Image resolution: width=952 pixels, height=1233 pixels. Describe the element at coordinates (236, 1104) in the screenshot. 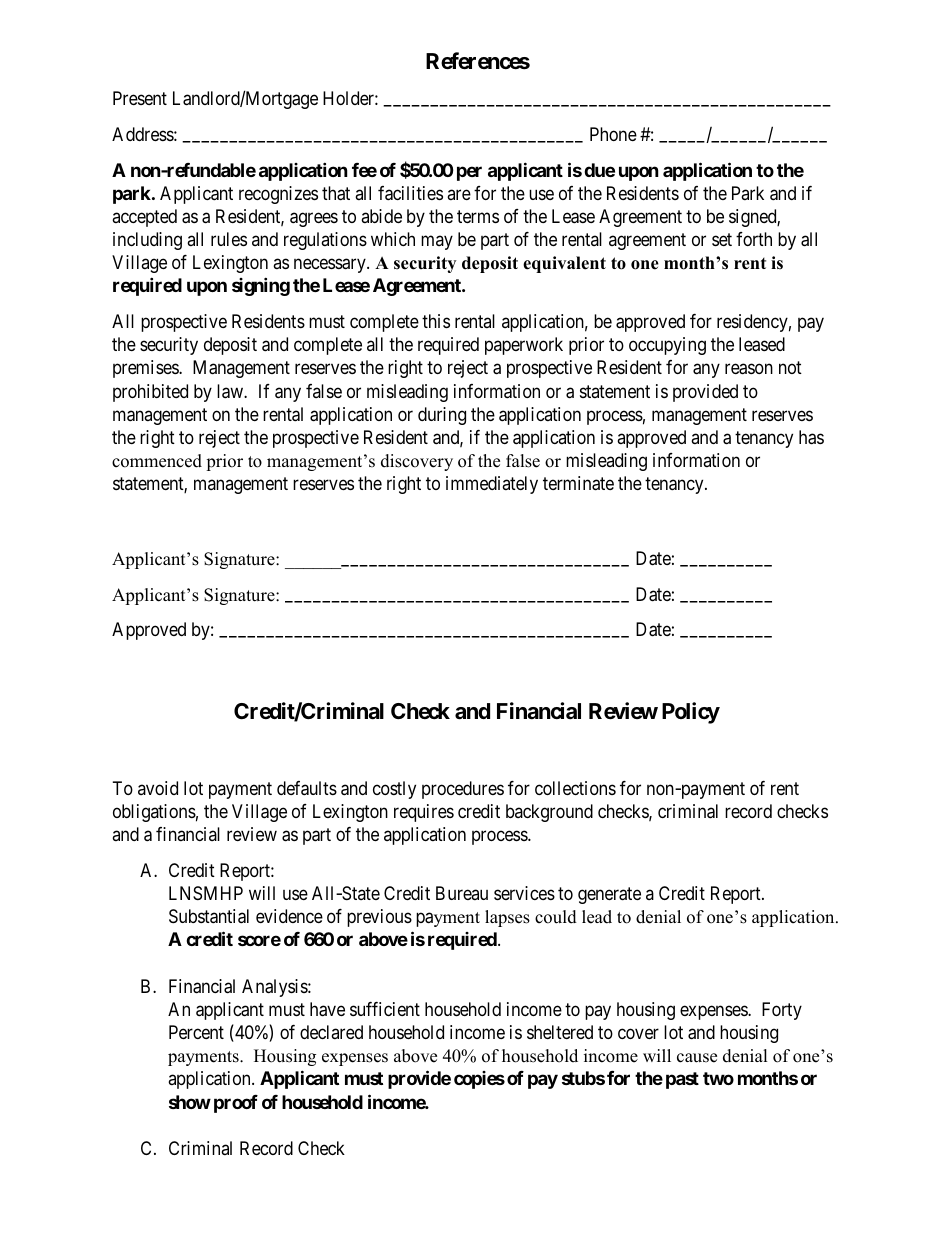

I see `proof` at that location.
